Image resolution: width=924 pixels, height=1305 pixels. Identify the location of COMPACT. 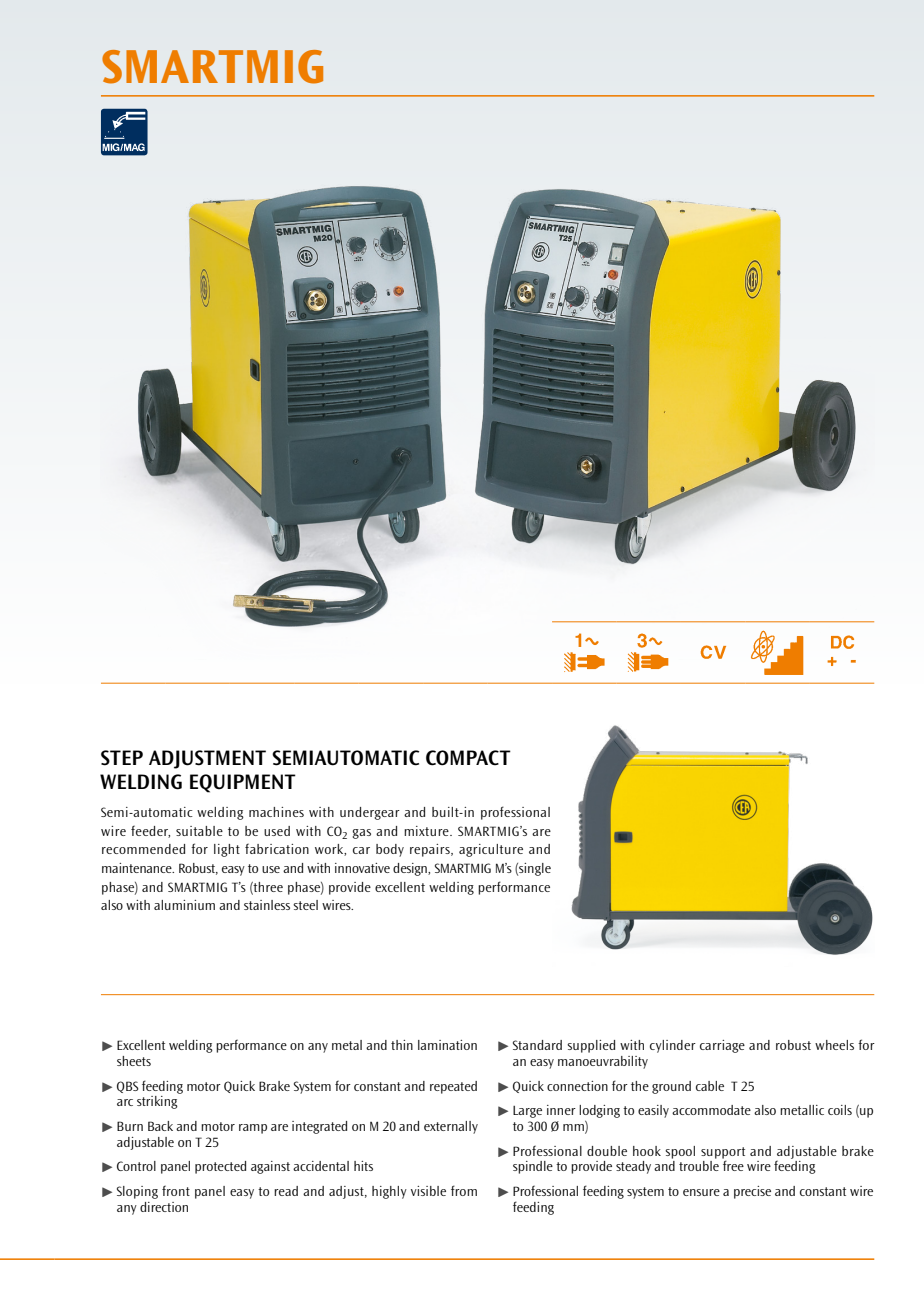
(468, 758).
